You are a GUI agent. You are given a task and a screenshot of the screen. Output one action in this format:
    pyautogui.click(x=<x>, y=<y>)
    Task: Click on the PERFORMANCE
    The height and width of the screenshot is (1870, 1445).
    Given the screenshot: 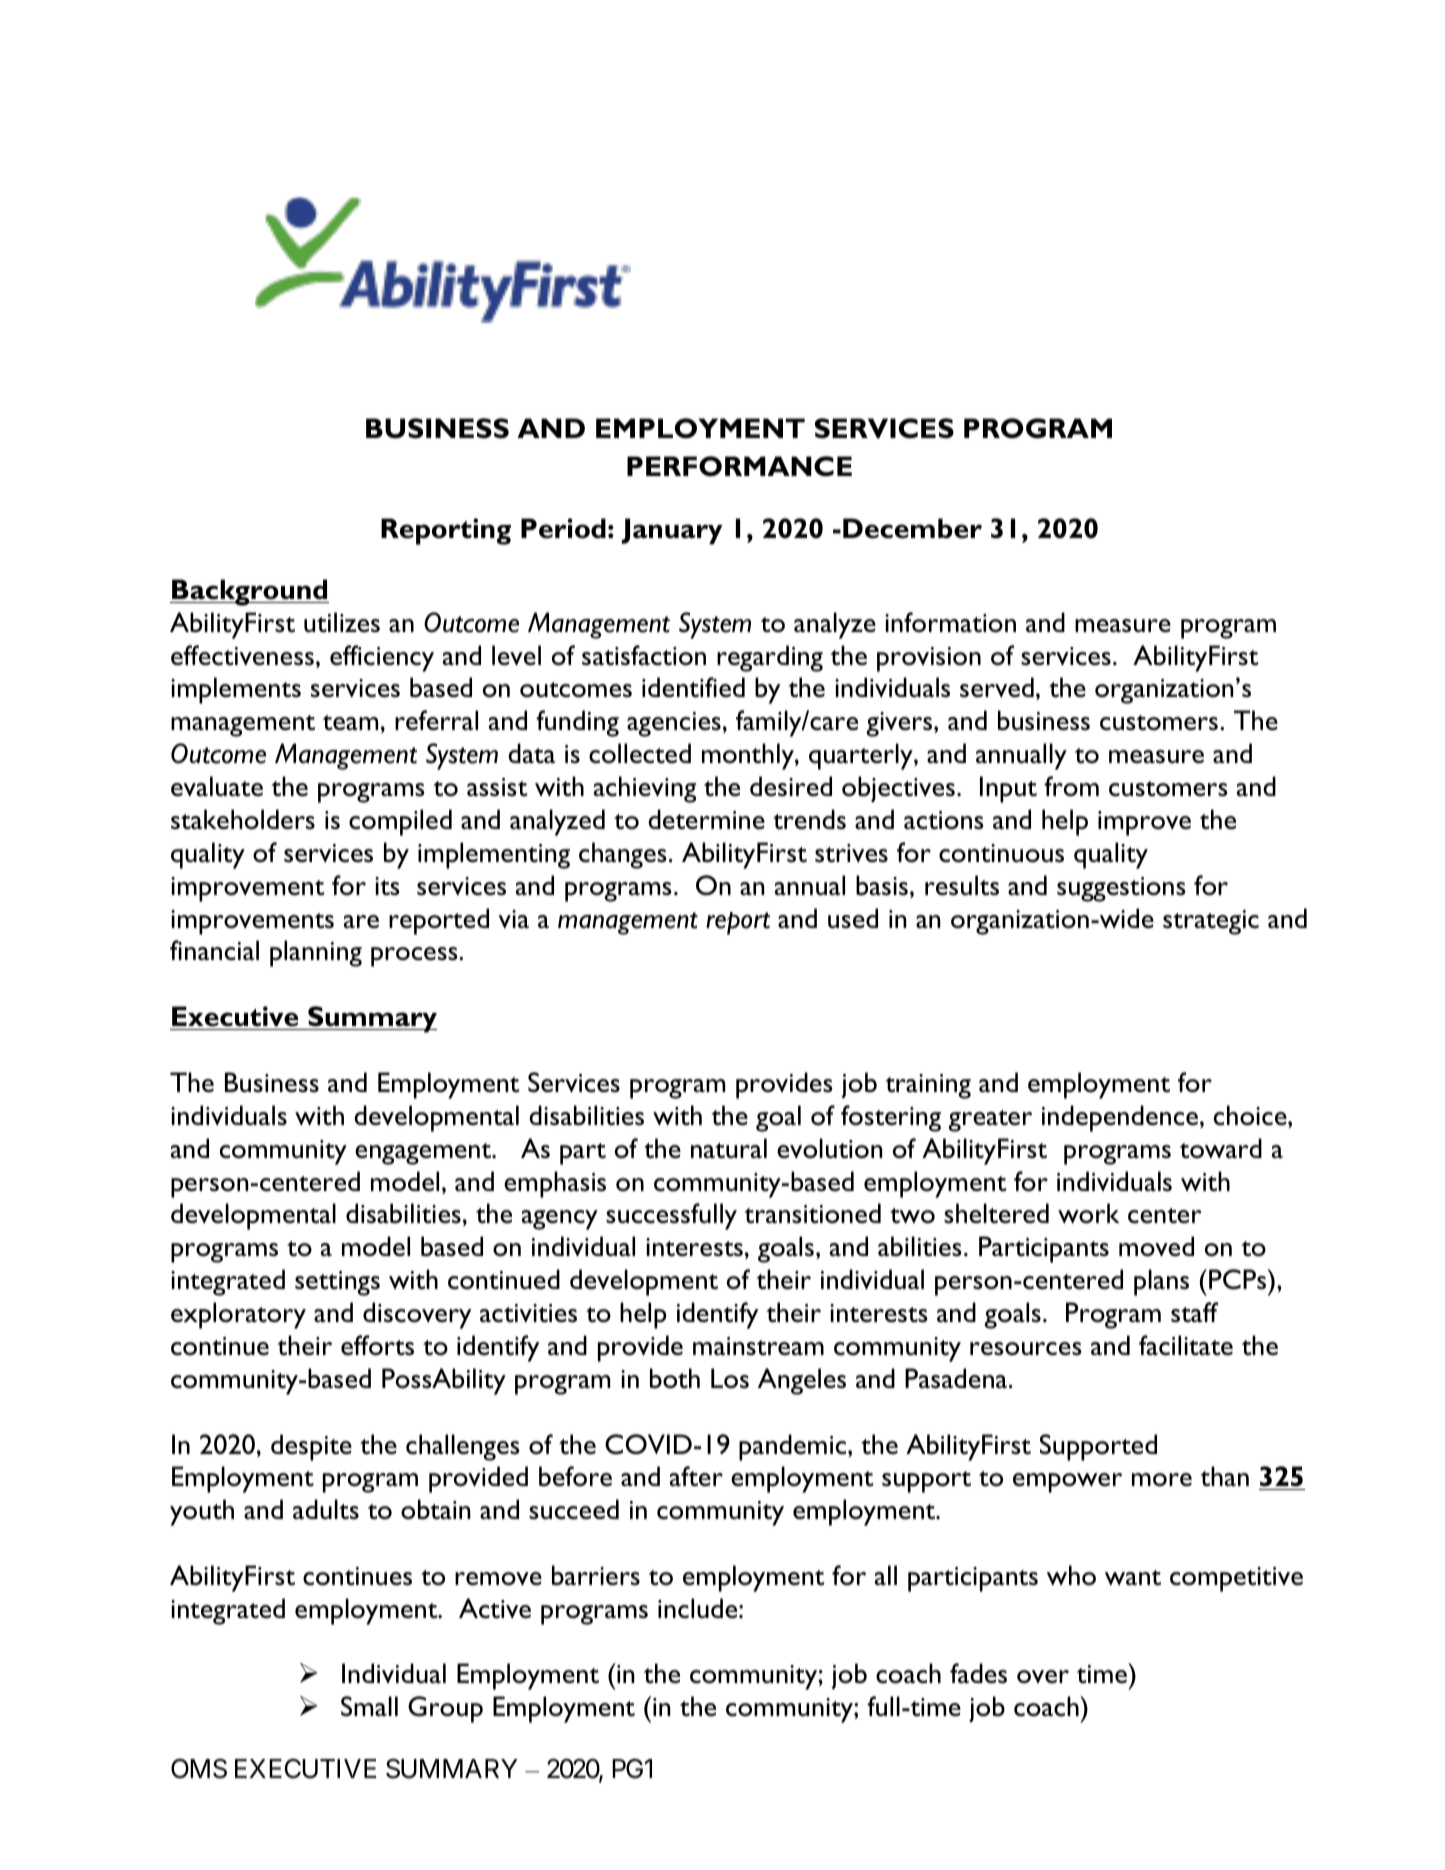 What is the action you would take?
    pyautogui.click(x=739, y=466)
